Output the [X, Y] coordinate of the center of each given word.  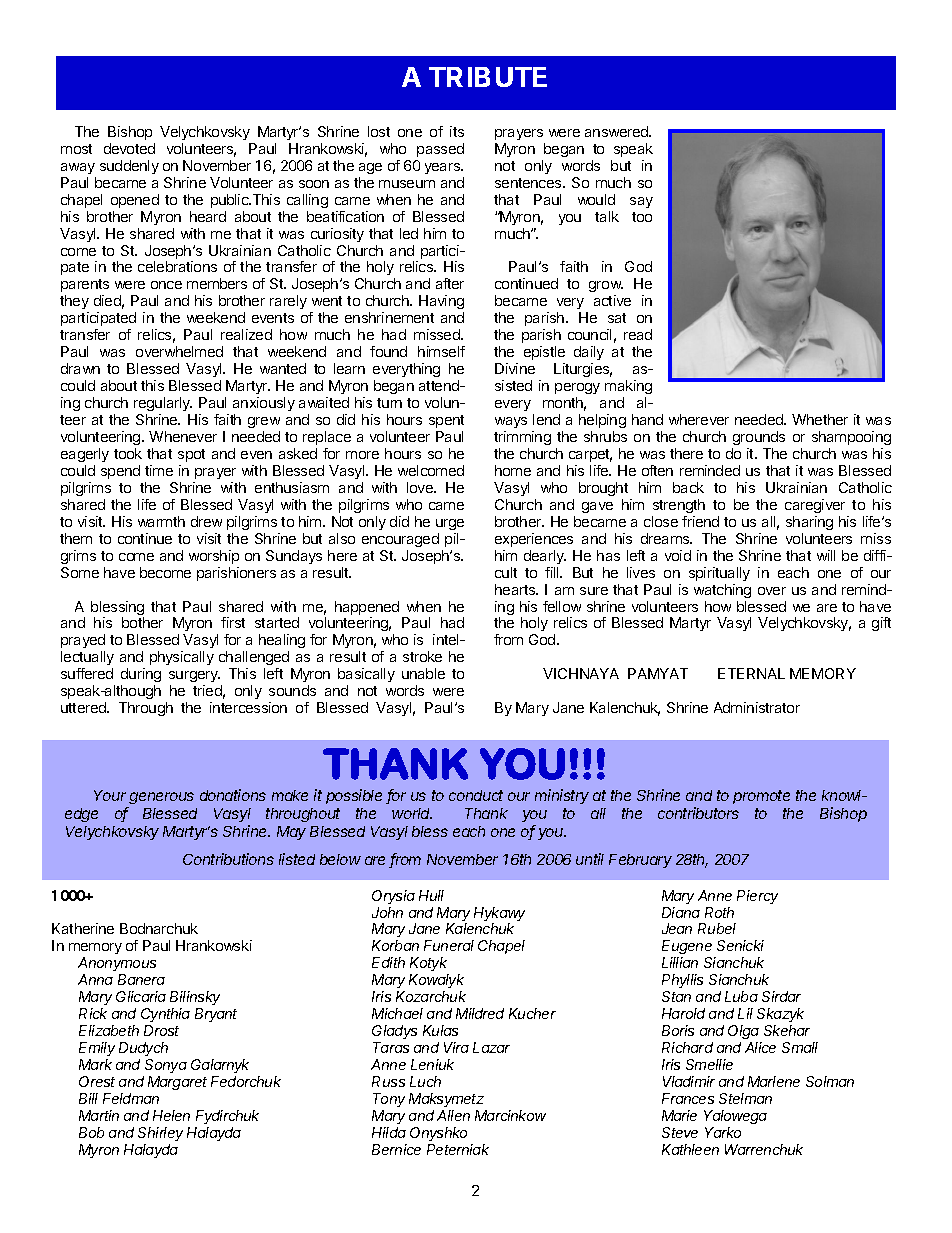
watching [722, 591]
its [457, 131]
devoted [129, 148]
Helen [171, 1115]
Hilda [389, 1132]
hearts [516, 589]
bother [142, 622]
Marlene [774, 1081]
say [641, 202]
